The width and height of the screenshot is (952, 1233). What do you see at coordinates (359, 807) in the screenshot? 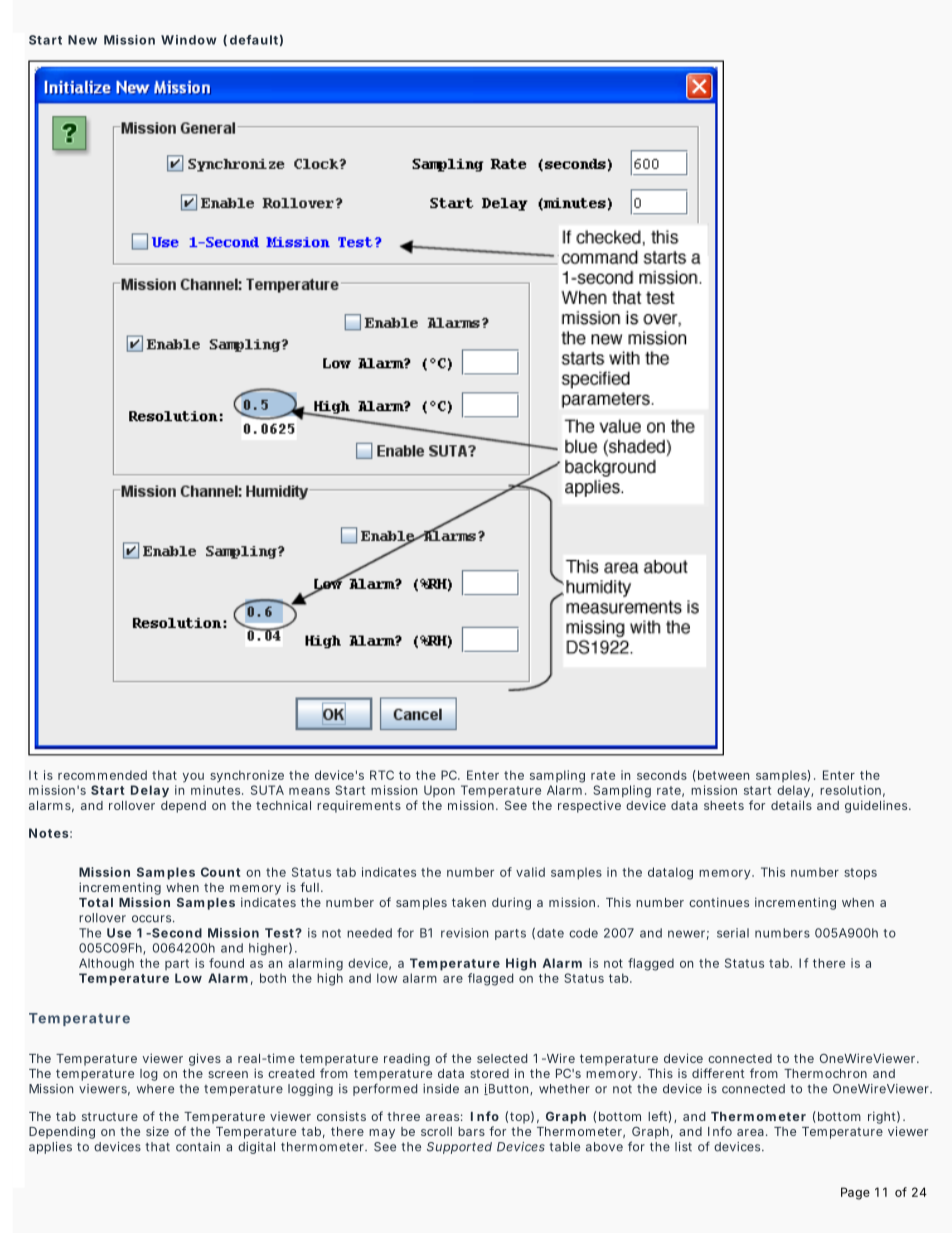
I see `requirements` at bounding box center [359, 807].
